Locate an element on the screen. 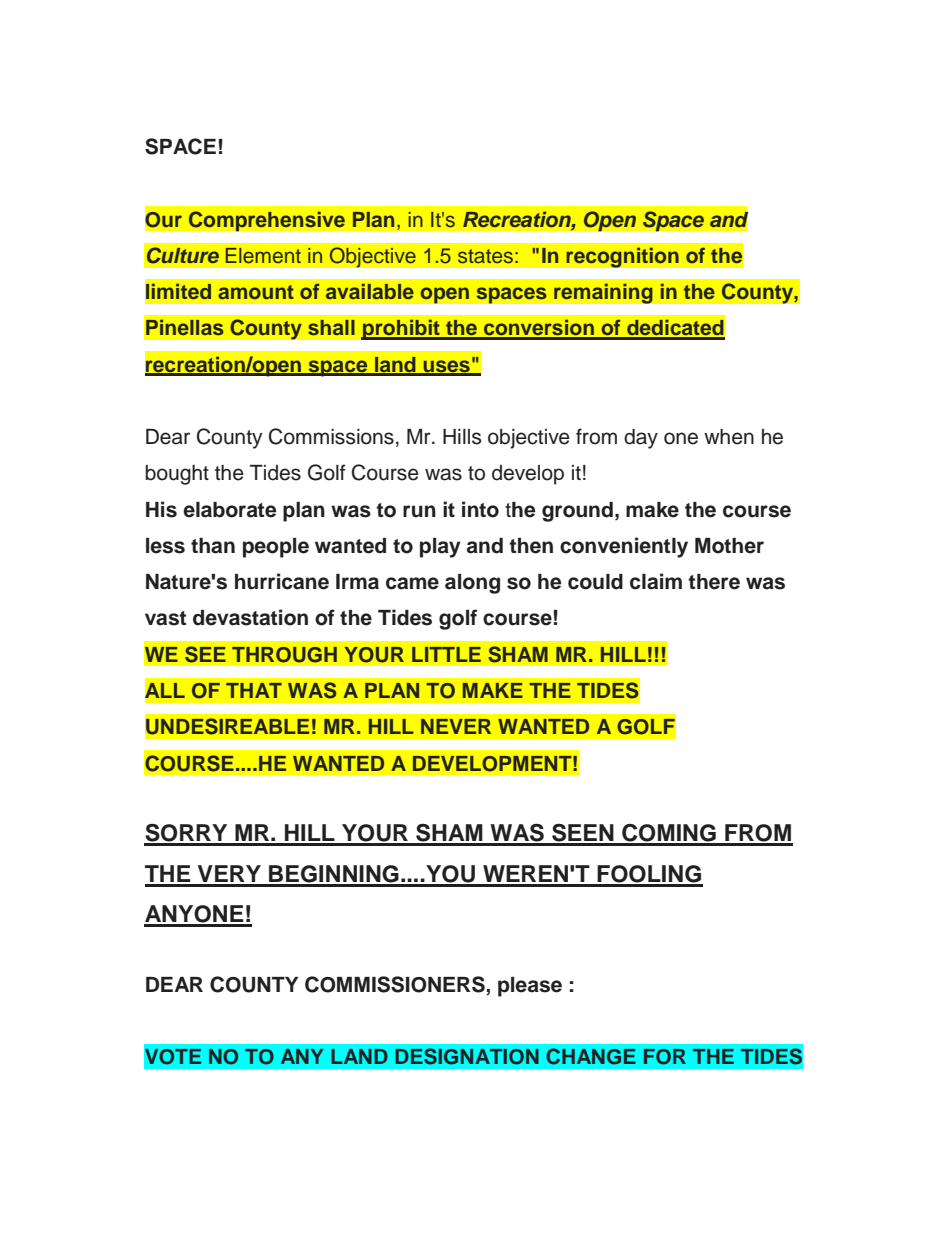 The image size is (952, 1233). DESIGNATION is located at coordinates (467, 1056).
